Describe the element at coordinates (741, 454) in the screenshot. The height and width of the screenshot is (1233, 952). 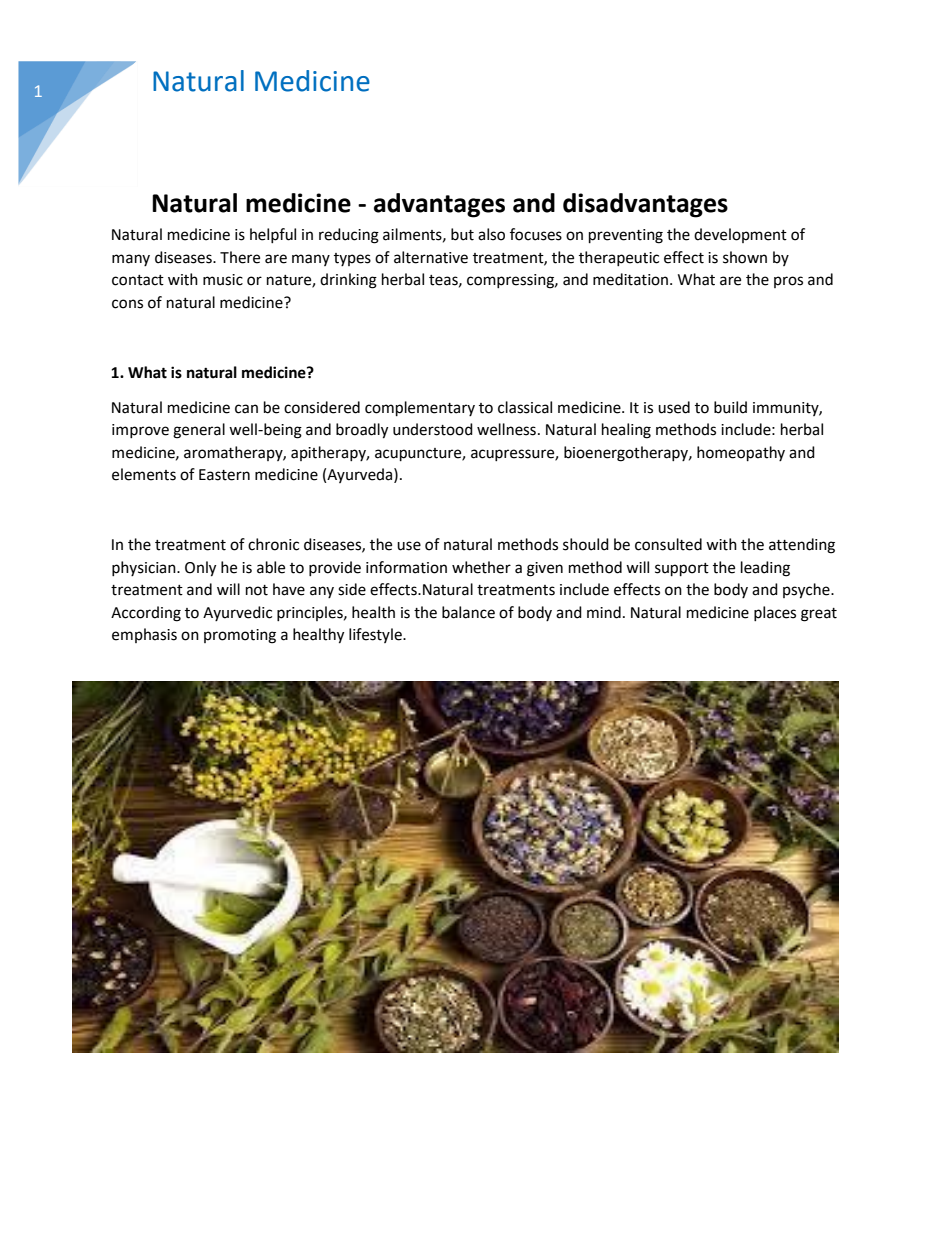
I see `homeopathy` at that location.
